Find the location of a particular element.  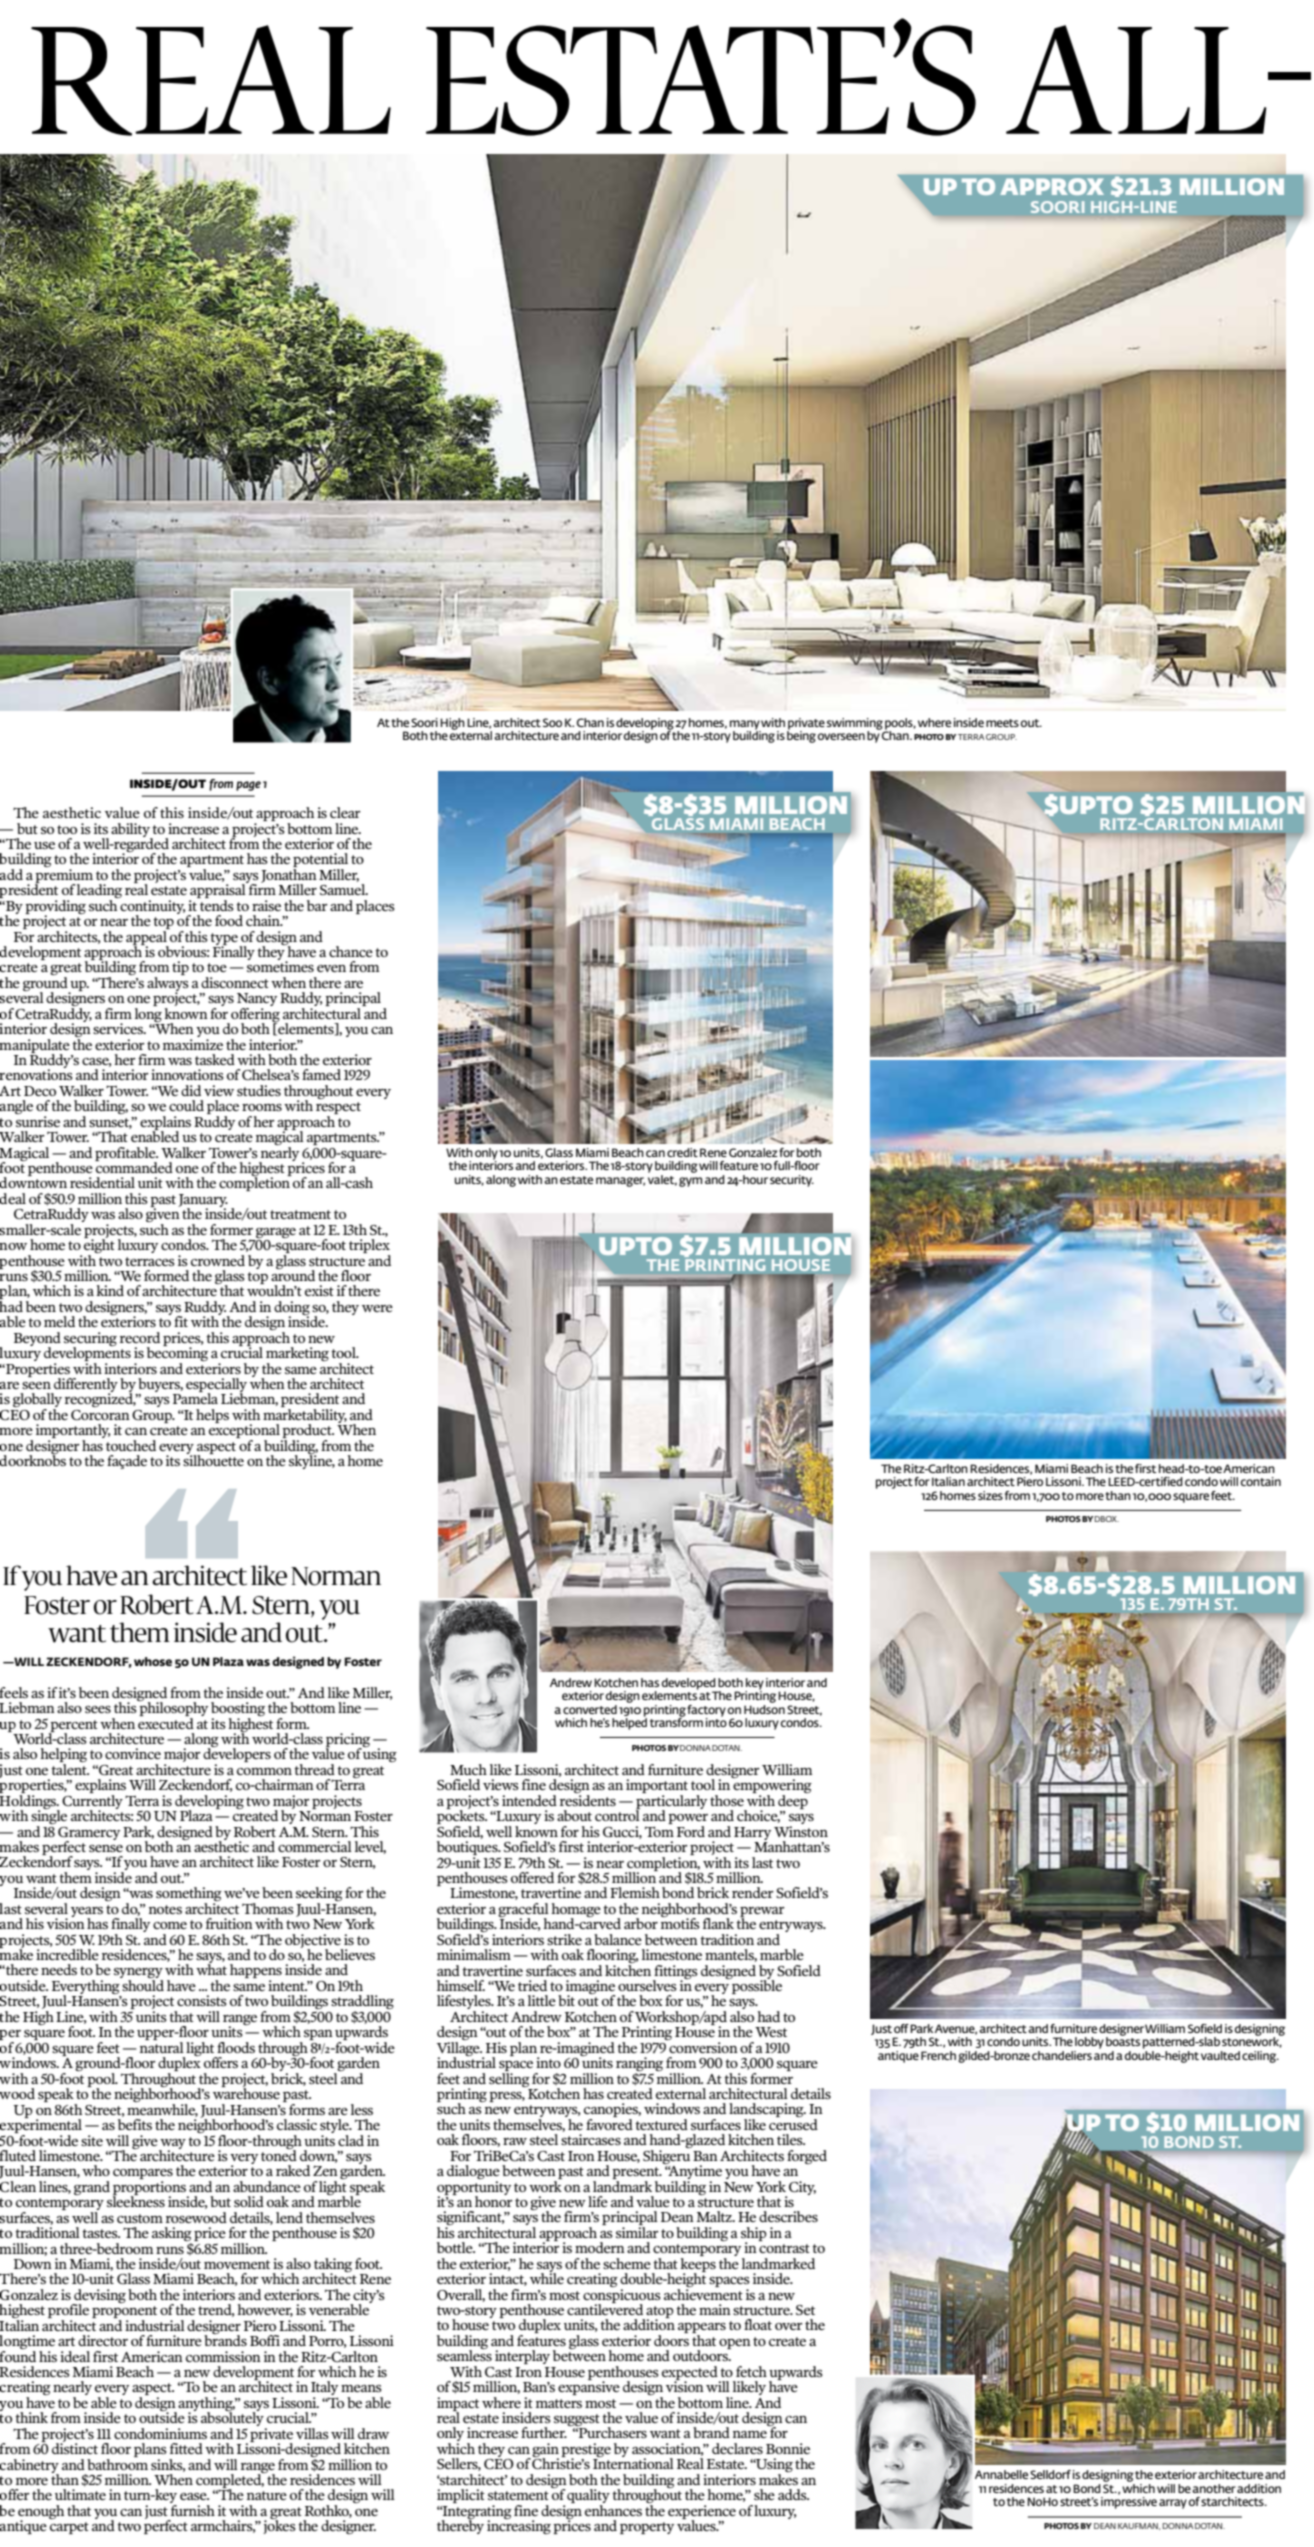

manager is located at coordinates (620, 1182).
